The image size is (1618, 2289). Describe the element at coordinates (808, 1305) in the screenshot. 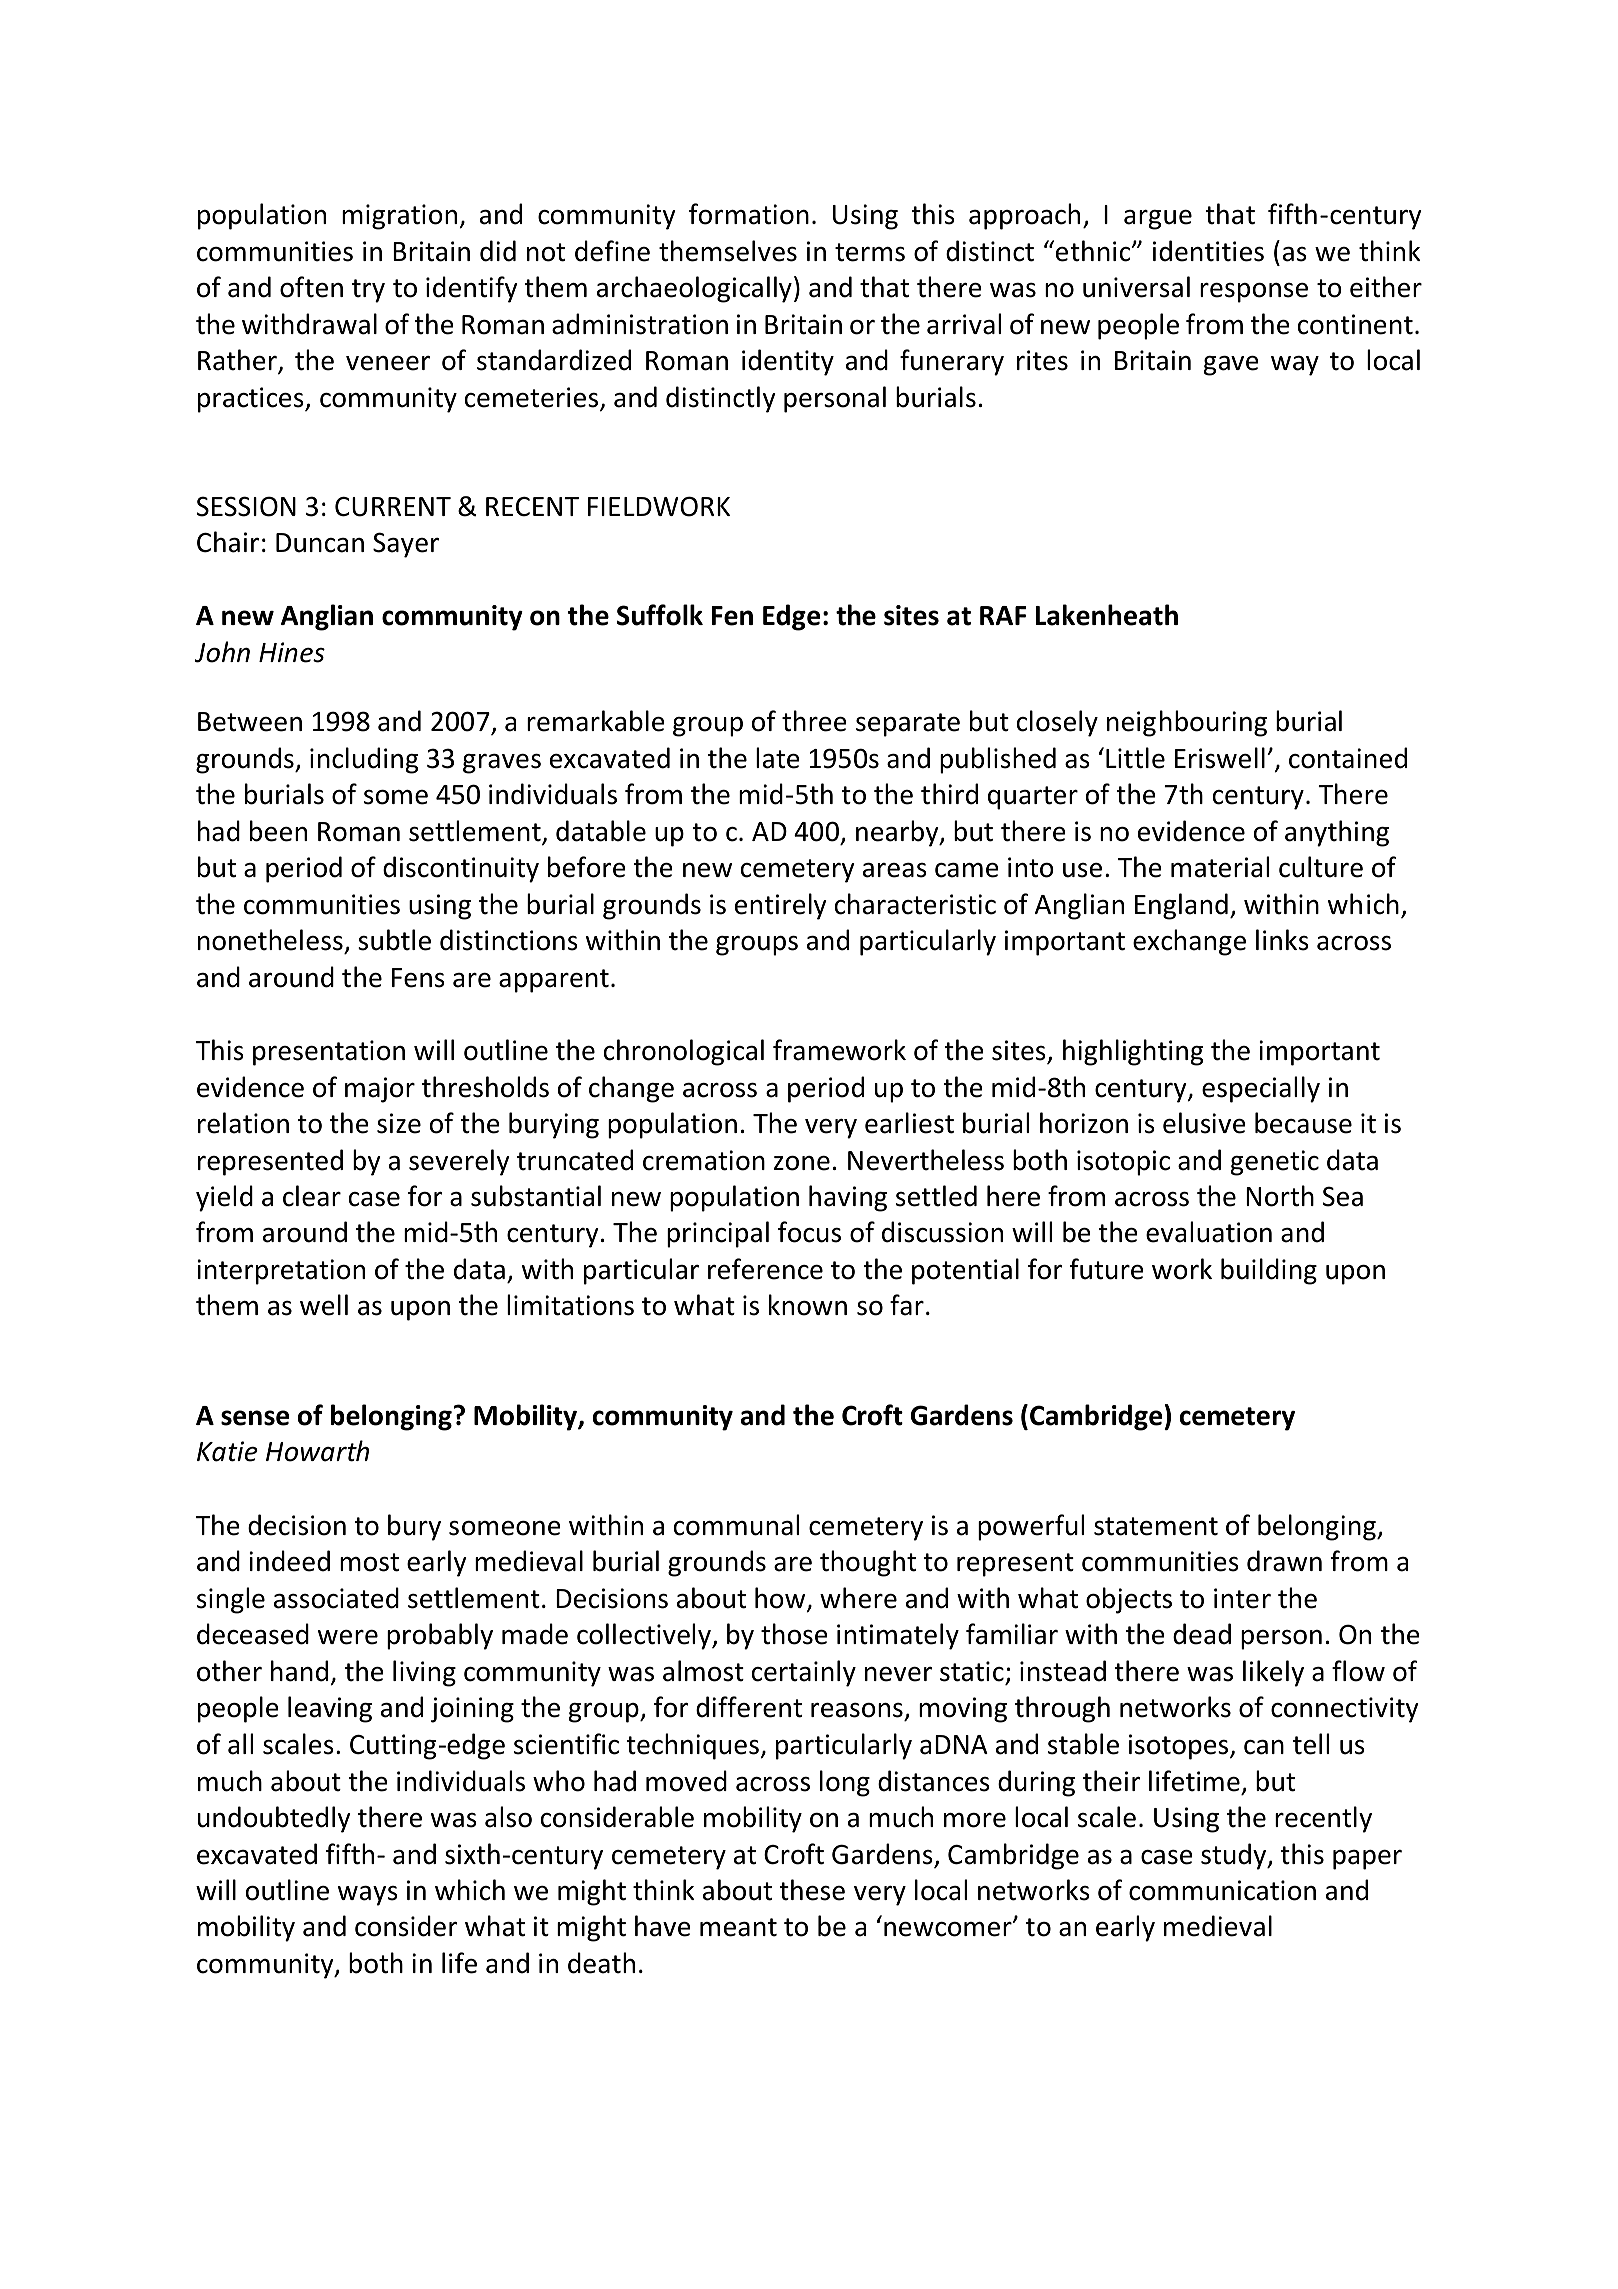

I see `known` at that location.
